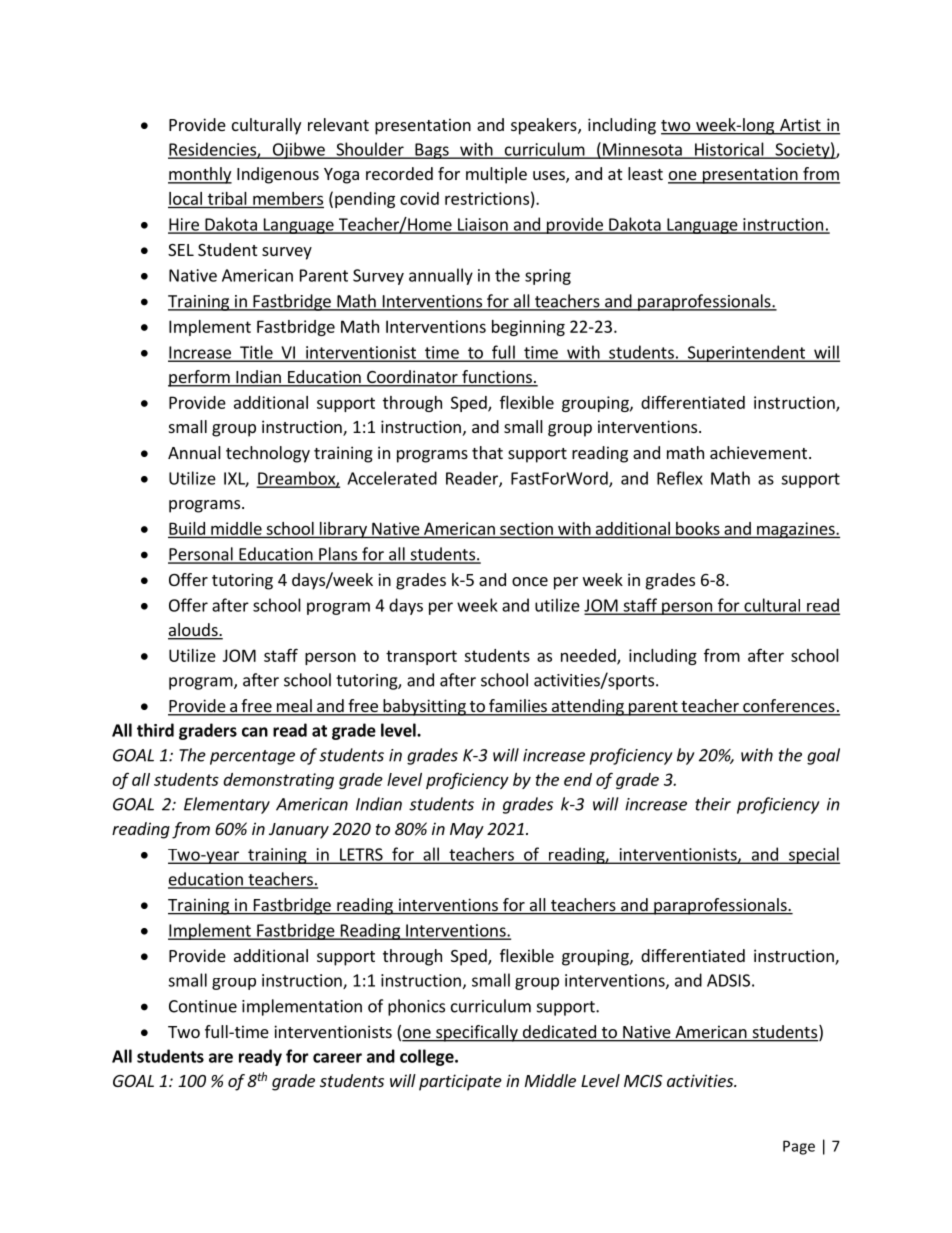 The width and height of the screenshot is (952, 1233). Describe the element at coordinates (758, 452) in the screenshot. I see `achievement` at that location.
